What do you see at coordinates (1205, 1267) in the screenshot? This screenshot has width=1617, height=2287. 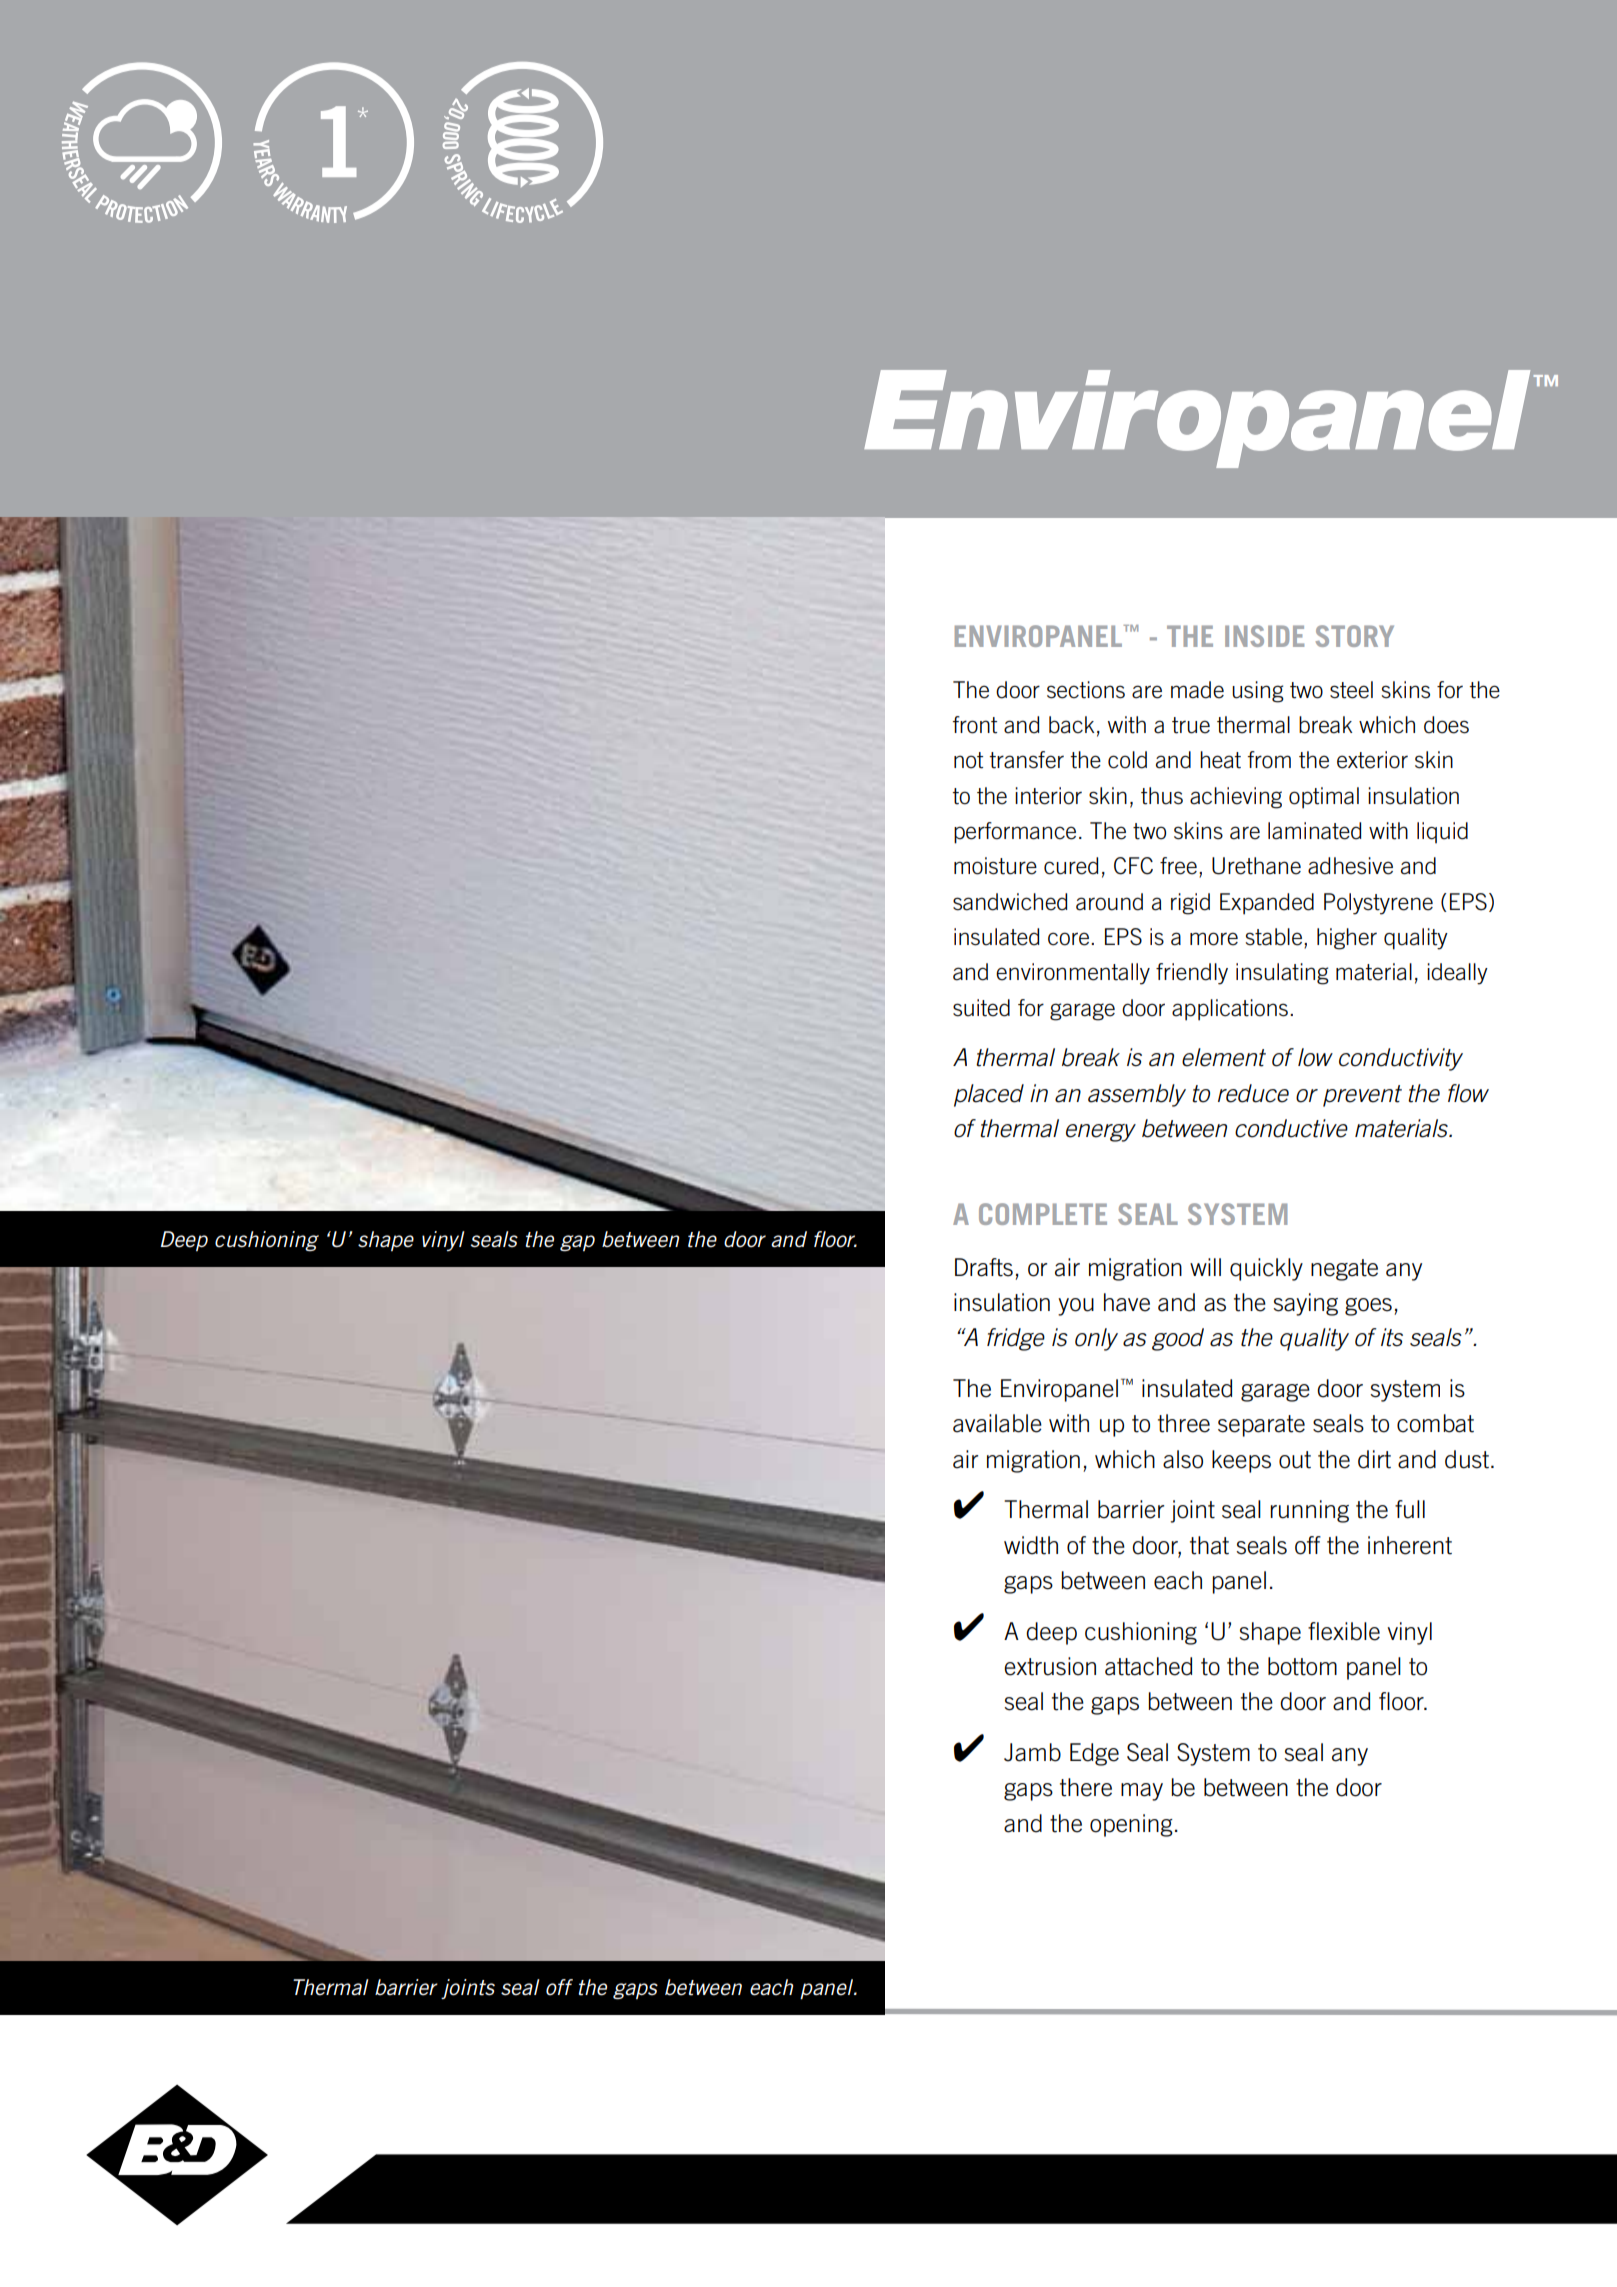 I see `will` at bounding box center [1205, 1267].
